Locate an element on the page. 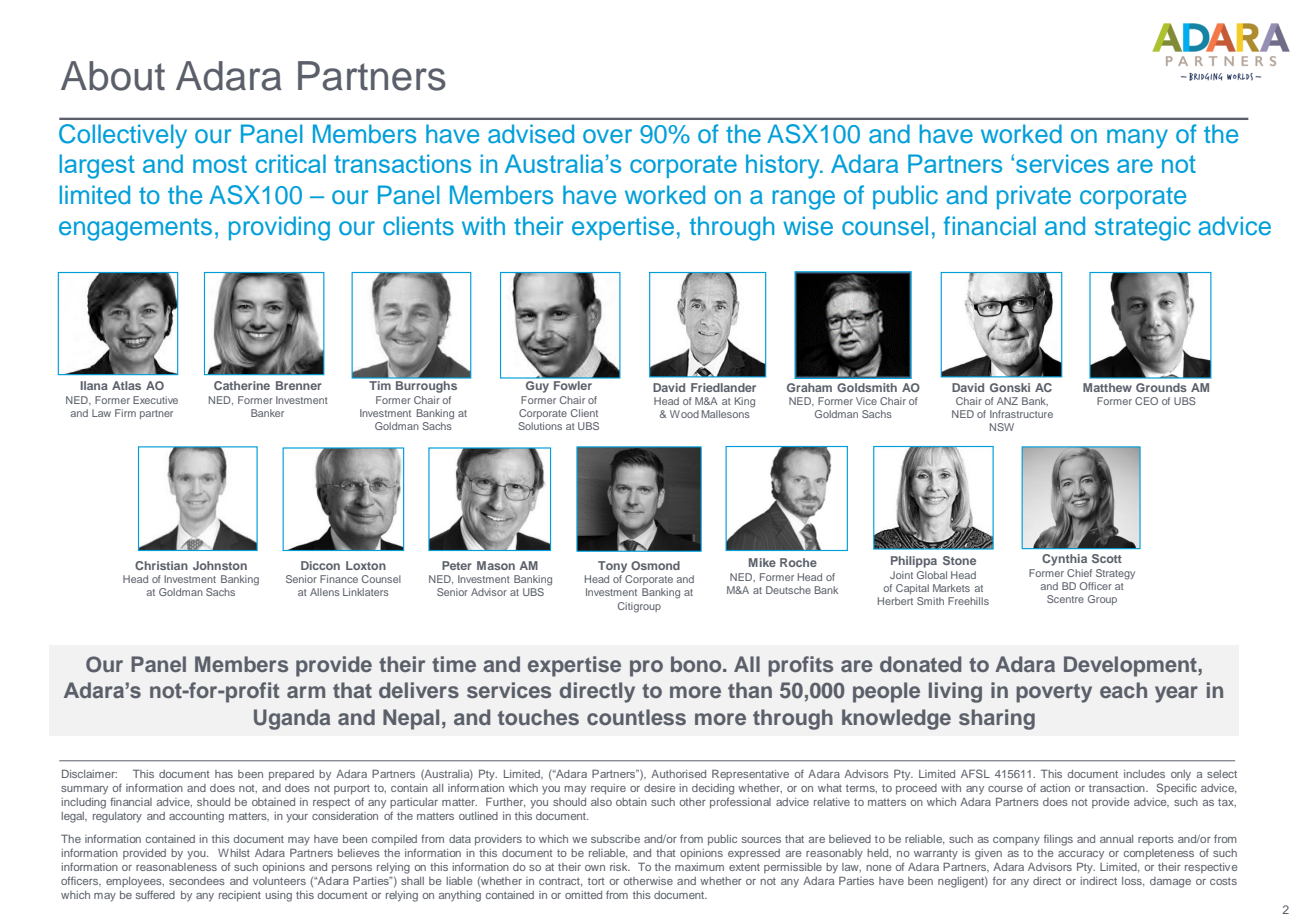  Fowler is located at coordinates (573, 385).
